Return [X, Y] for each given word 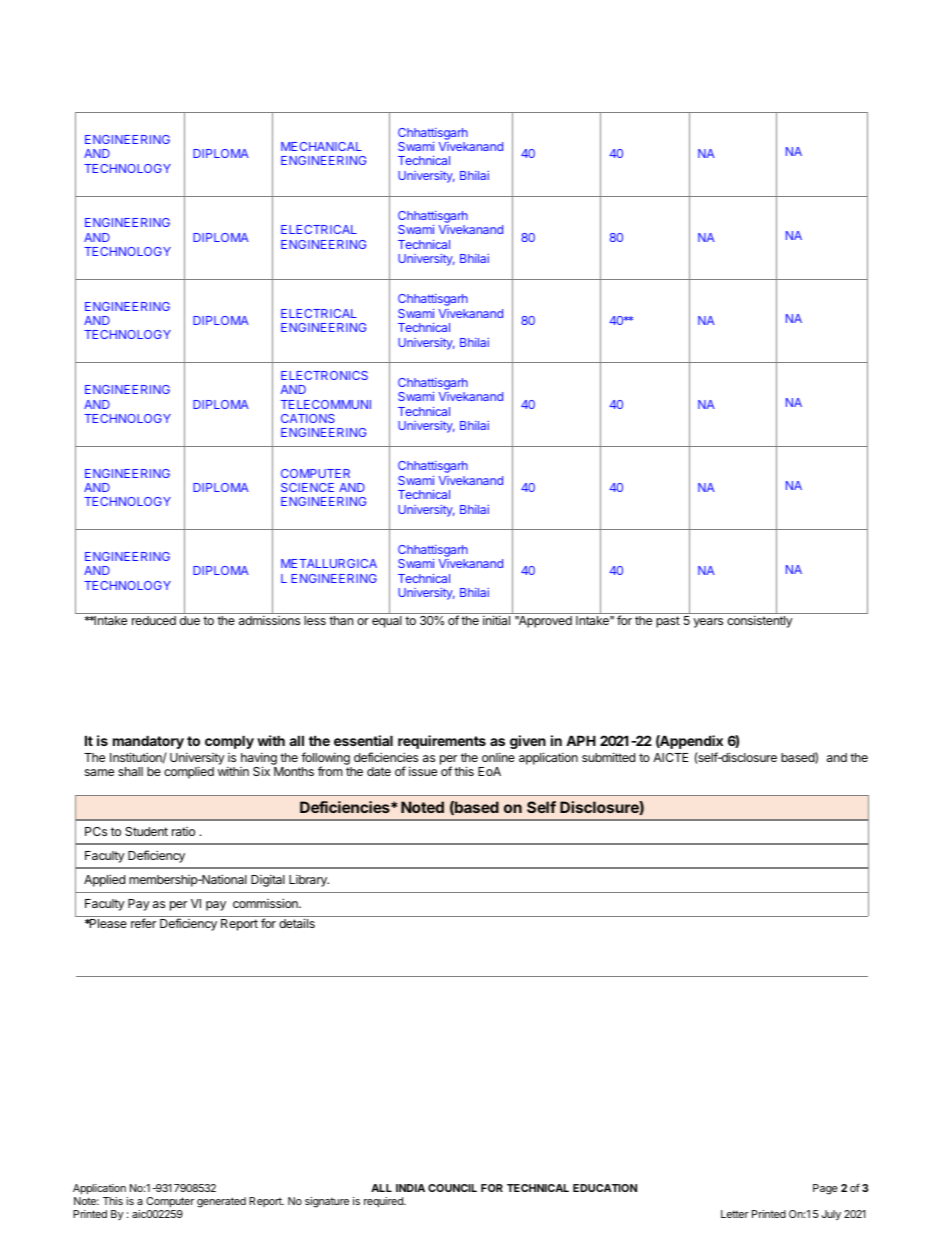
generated [221, 1202]
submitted [608, 757]
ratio [183, 831]
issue [423, 771]
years [708, 623]
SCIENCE [307, 487]
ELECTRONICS [324, 375]
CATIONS [308, 418]
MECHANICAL [321, 146]
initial [496, 620]
